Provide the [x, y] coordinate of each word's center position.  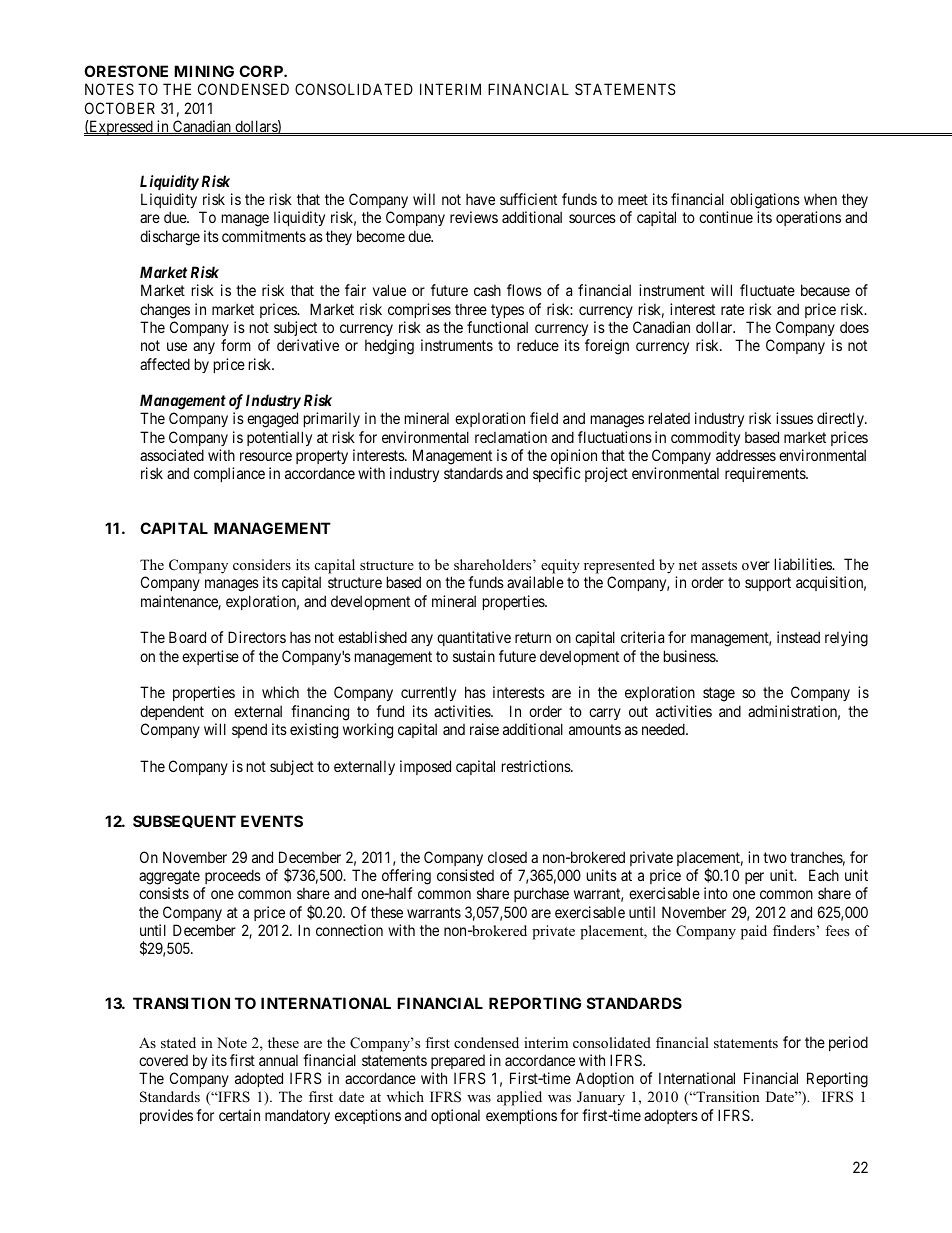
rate [732, 309]
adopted [259, 1079]
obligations [765, 201]
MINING [204, 71]
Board [187, 637]
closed [507, 857]
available [535, 582]
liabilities [804, 564]
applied [519, 1098]
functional [497, 327]
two [775, 857]
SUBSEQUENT [184, 821]
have [480, 199]
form [236, 345]
